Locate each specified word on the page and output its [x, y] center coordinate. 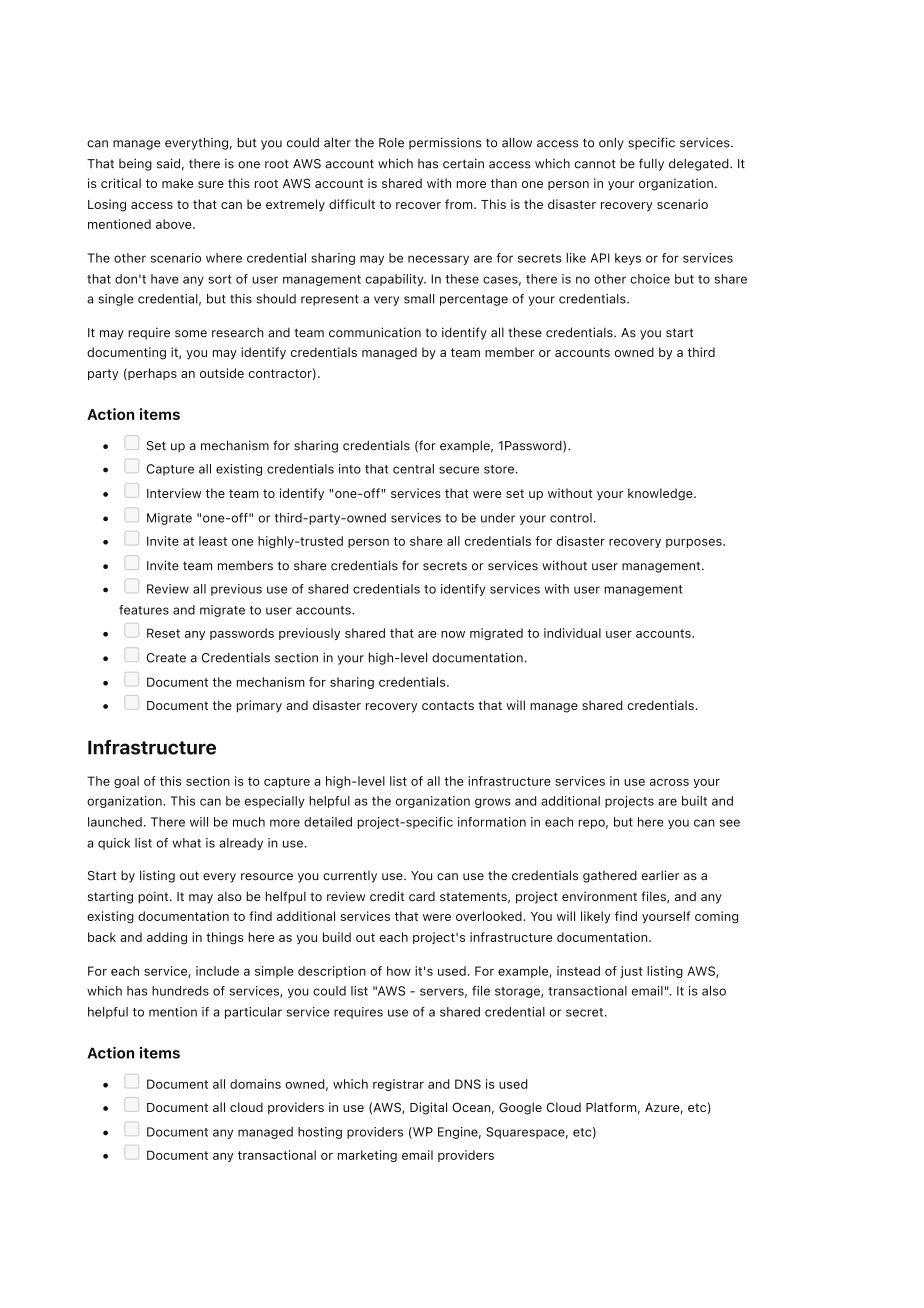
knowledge [661, 494]
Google [520, 1108]
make [177, 183]
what [187, 843]
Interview [174, 493]
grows [493, 803]
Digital [428, 1108]
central [413, 469]
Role [391, 143]
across [669, 782]
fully [651, 164]
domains [255, 1084]
